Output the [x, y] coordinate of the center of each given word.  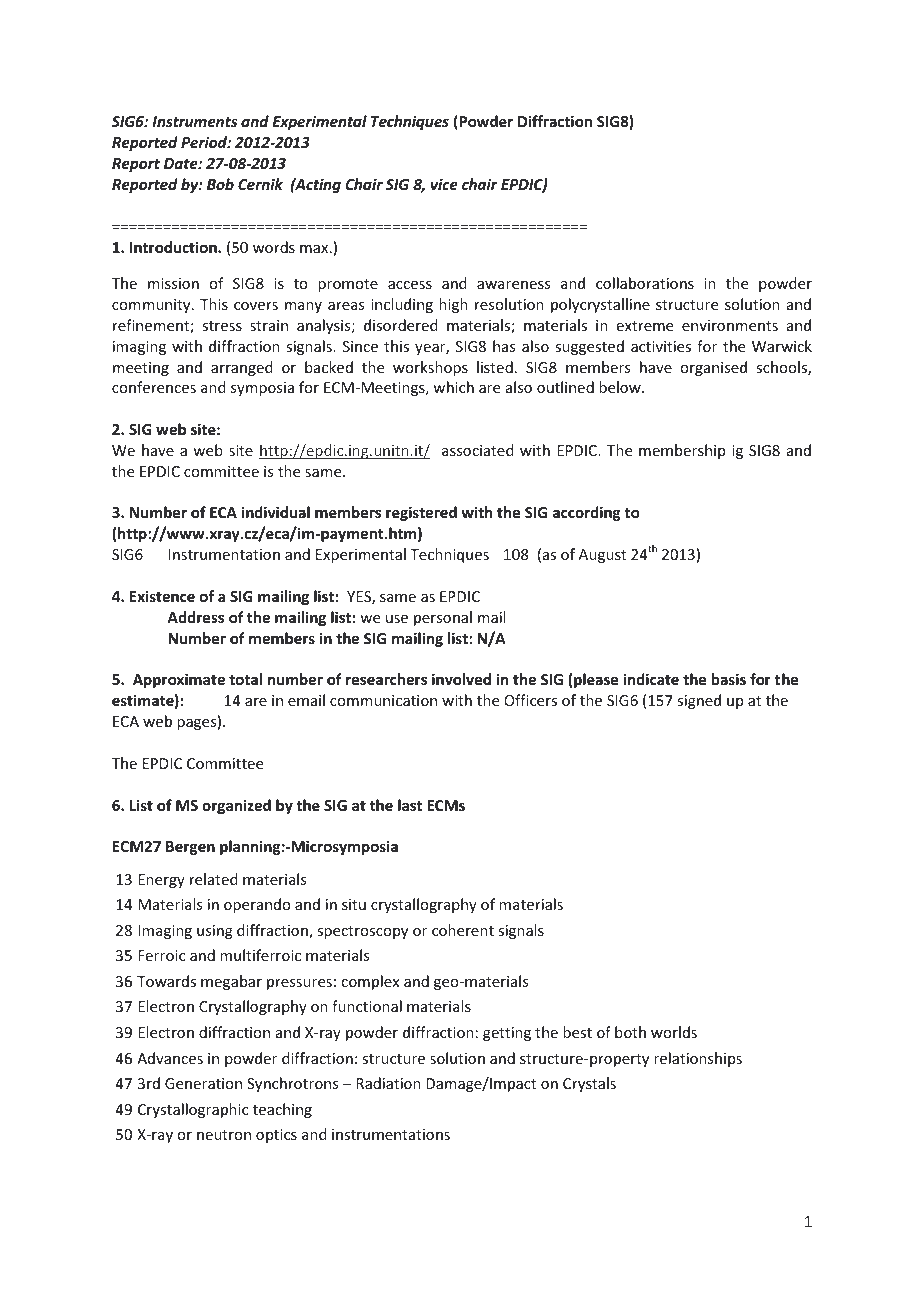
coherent [463, 930]
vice [444, 184]
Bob [220, 184]
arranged [242, 368]
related [214, 879]
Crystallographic [193, 1110]
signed [699, 701]
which [453, 387]
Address [195, 617]
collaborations [645, 283]
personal [443, 618]
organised [713, 368]
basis [729, 679]
